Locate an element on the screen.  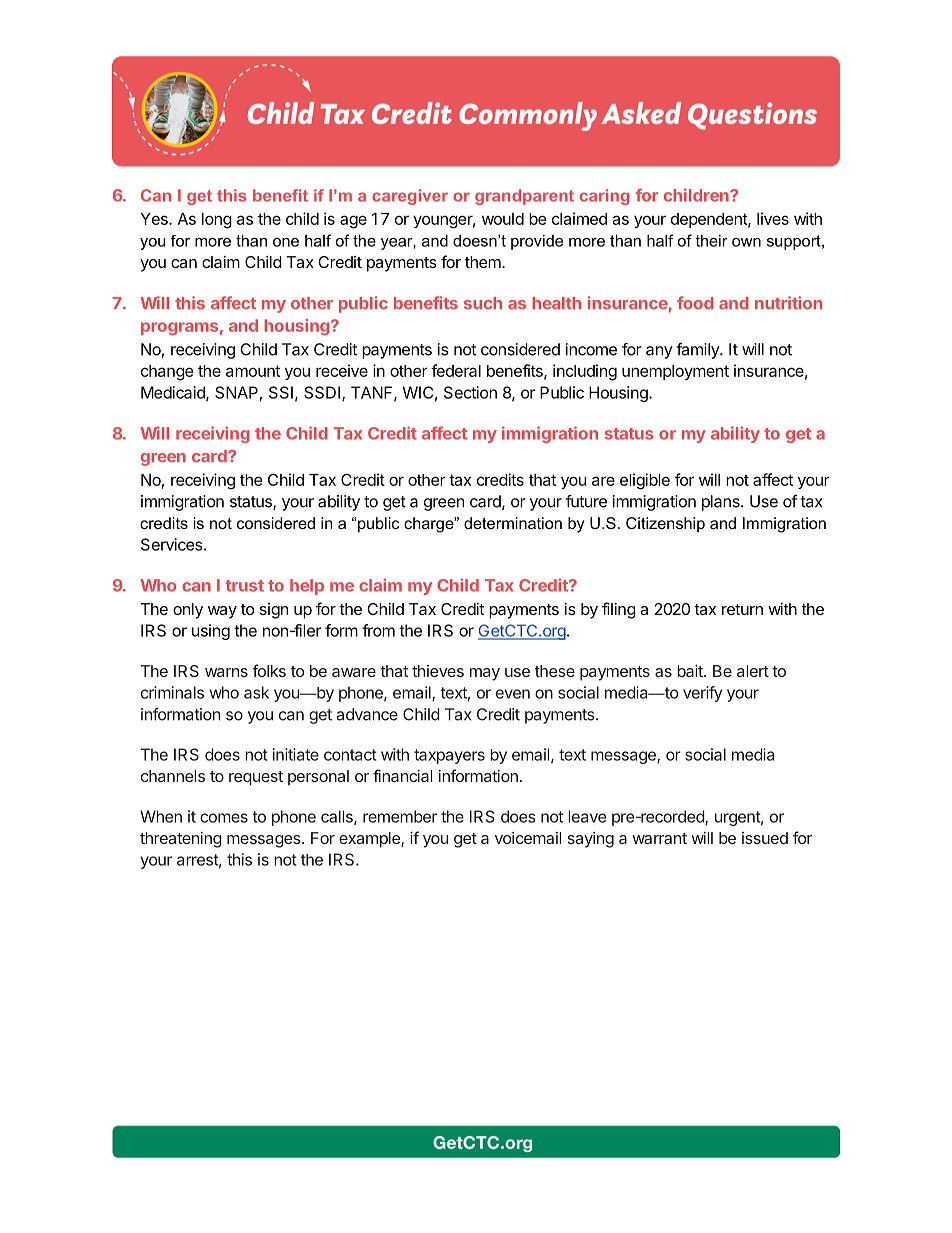
remember is located at coordinates (400, 816).
